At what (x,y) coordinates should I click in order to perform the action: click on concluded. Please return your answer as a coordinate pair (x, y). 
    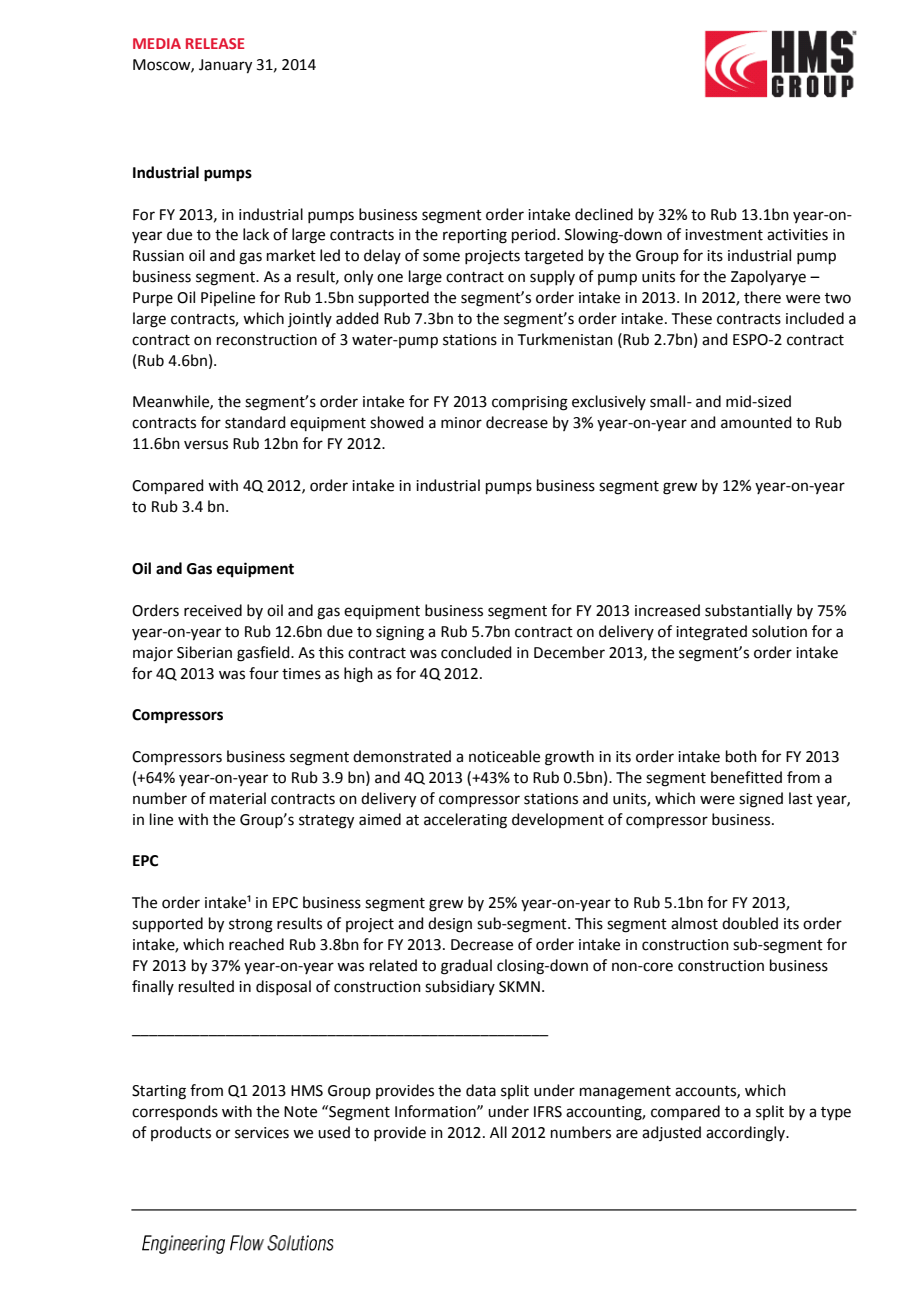
    Looking at the image, I should click on (476, 652).
